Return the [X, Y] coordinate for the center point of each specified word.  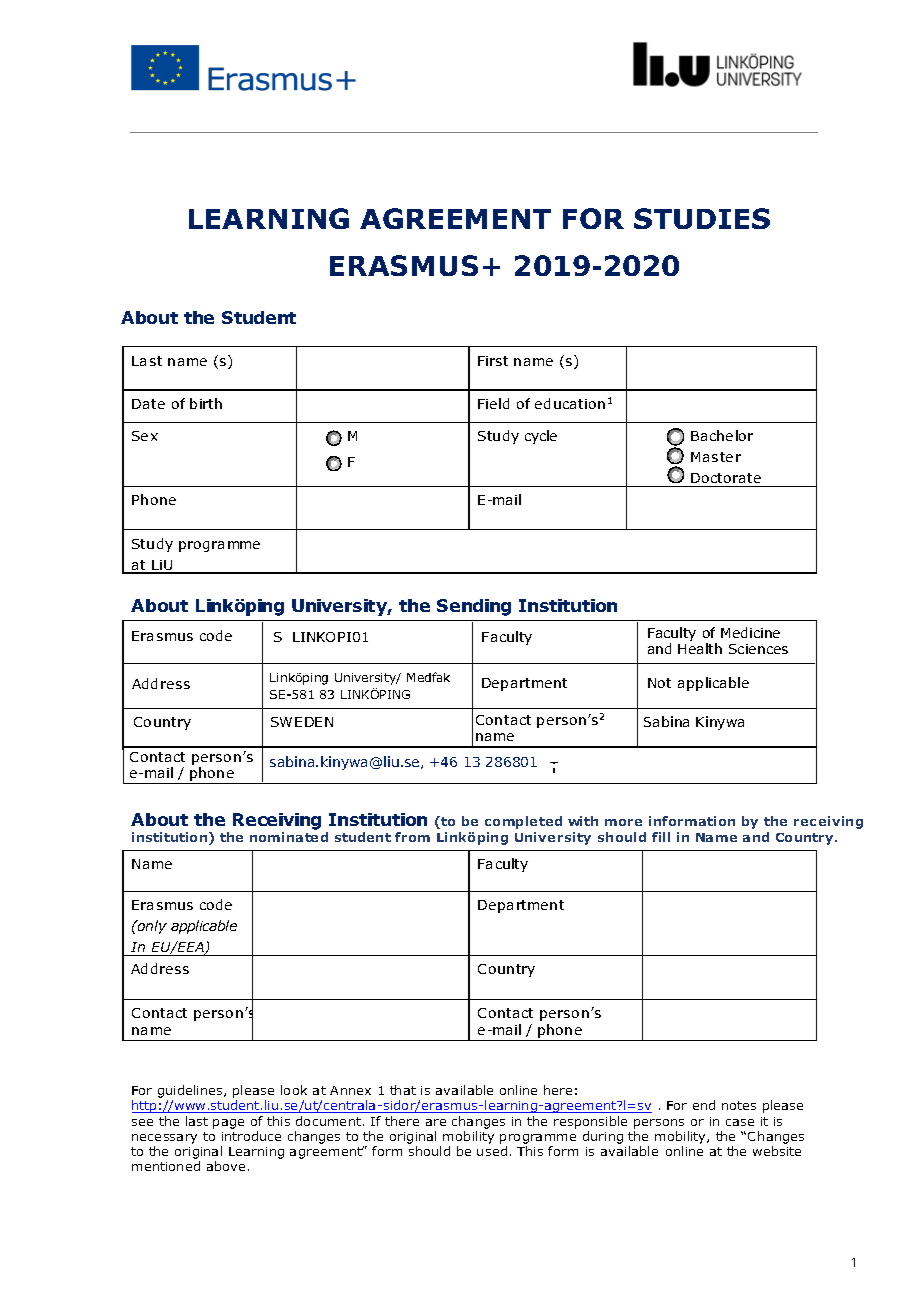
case [740, 1122]
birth [206, 403]
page [228, 1124]
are [436, 1122]
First [493, 361]
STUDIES [702, 218]
